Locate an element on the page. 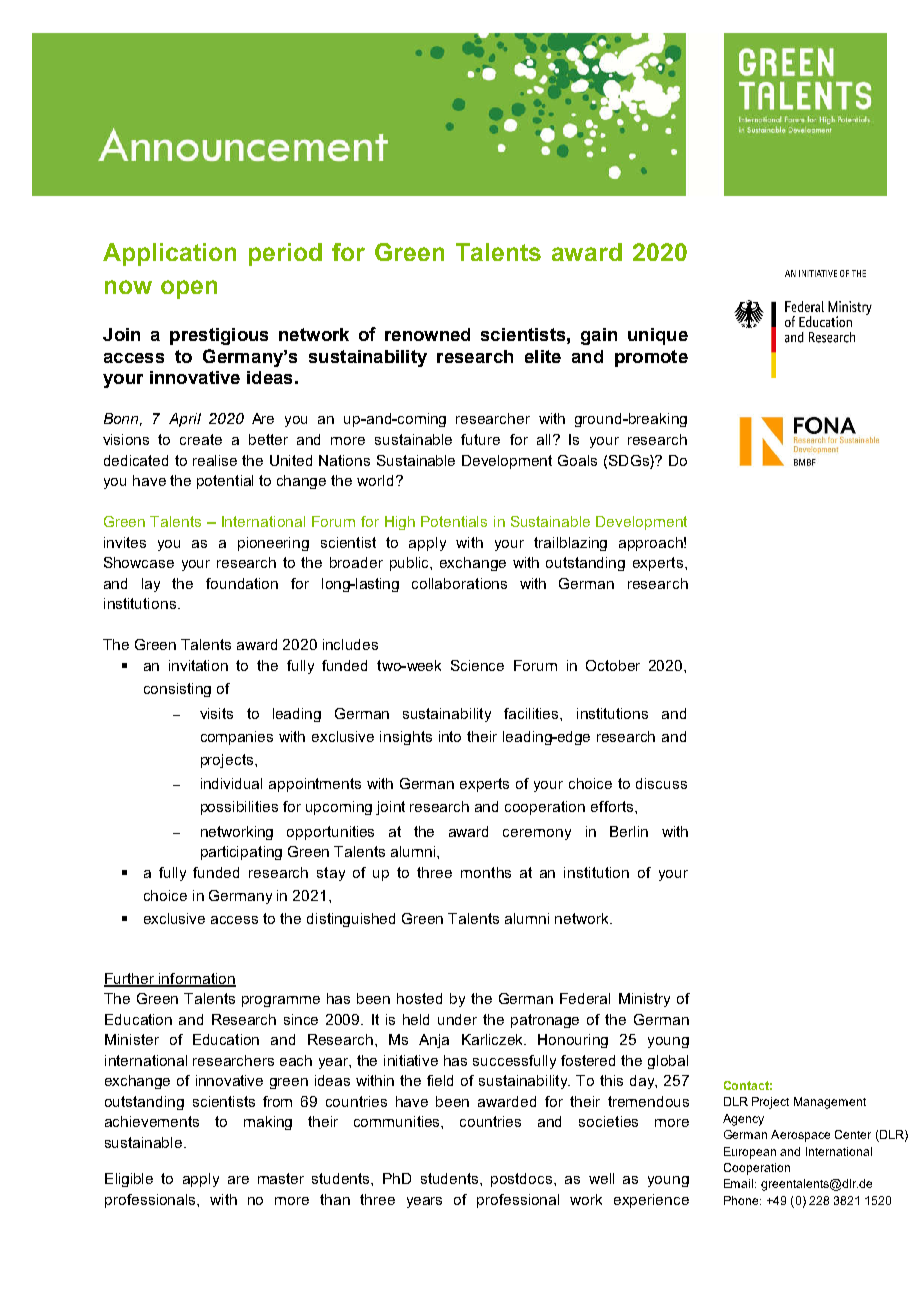  participating is located at coordinates (241, 853).
